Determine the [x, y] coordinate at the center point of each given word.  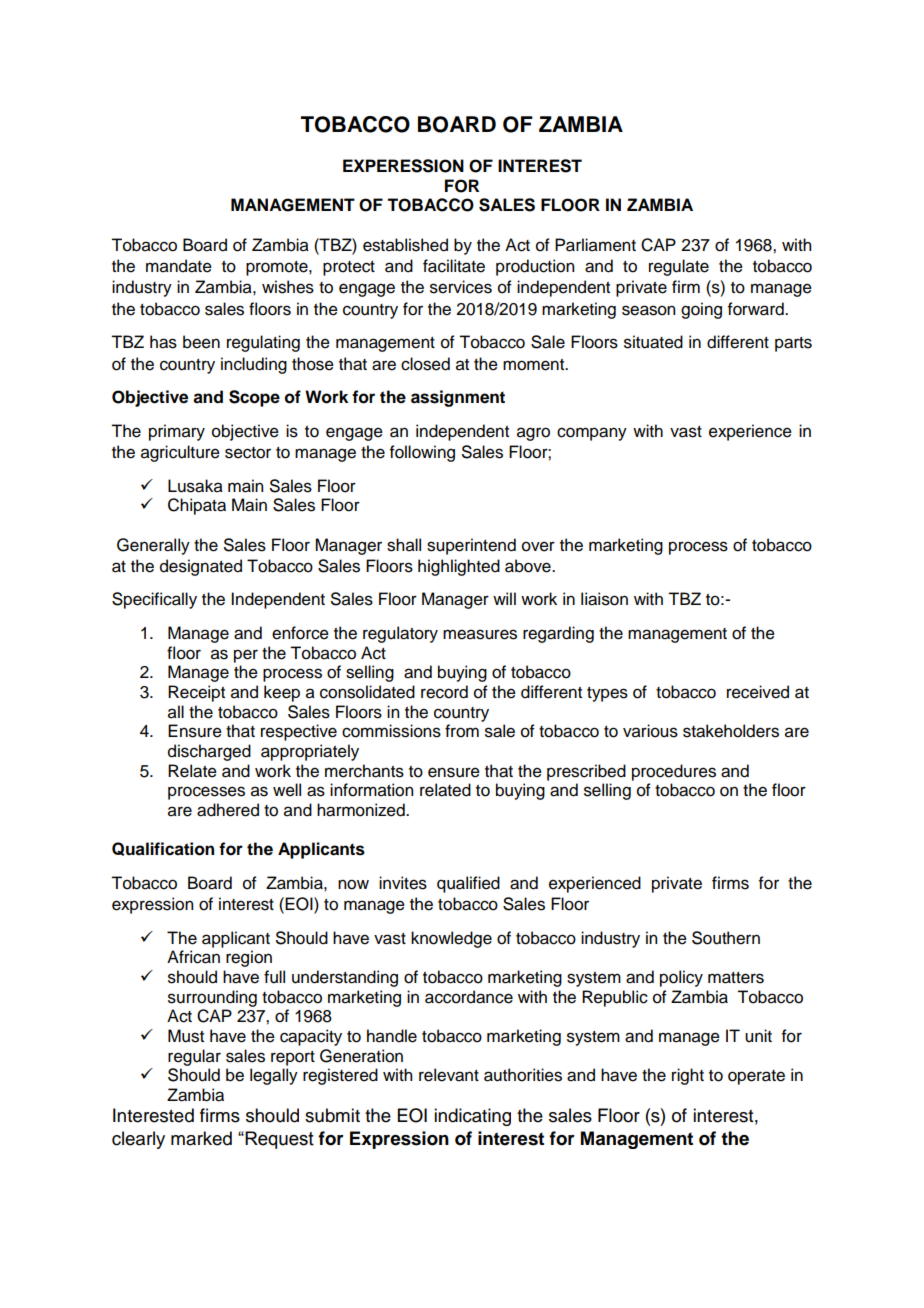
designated [201, 567]
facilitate [454, 266]
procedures [674, 772]
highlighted [459, 567]
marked [201, 1138]
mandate [179, 266]
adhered [228, 810]
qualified [468, 884]
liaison [604, 599]
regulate [679, 267]
